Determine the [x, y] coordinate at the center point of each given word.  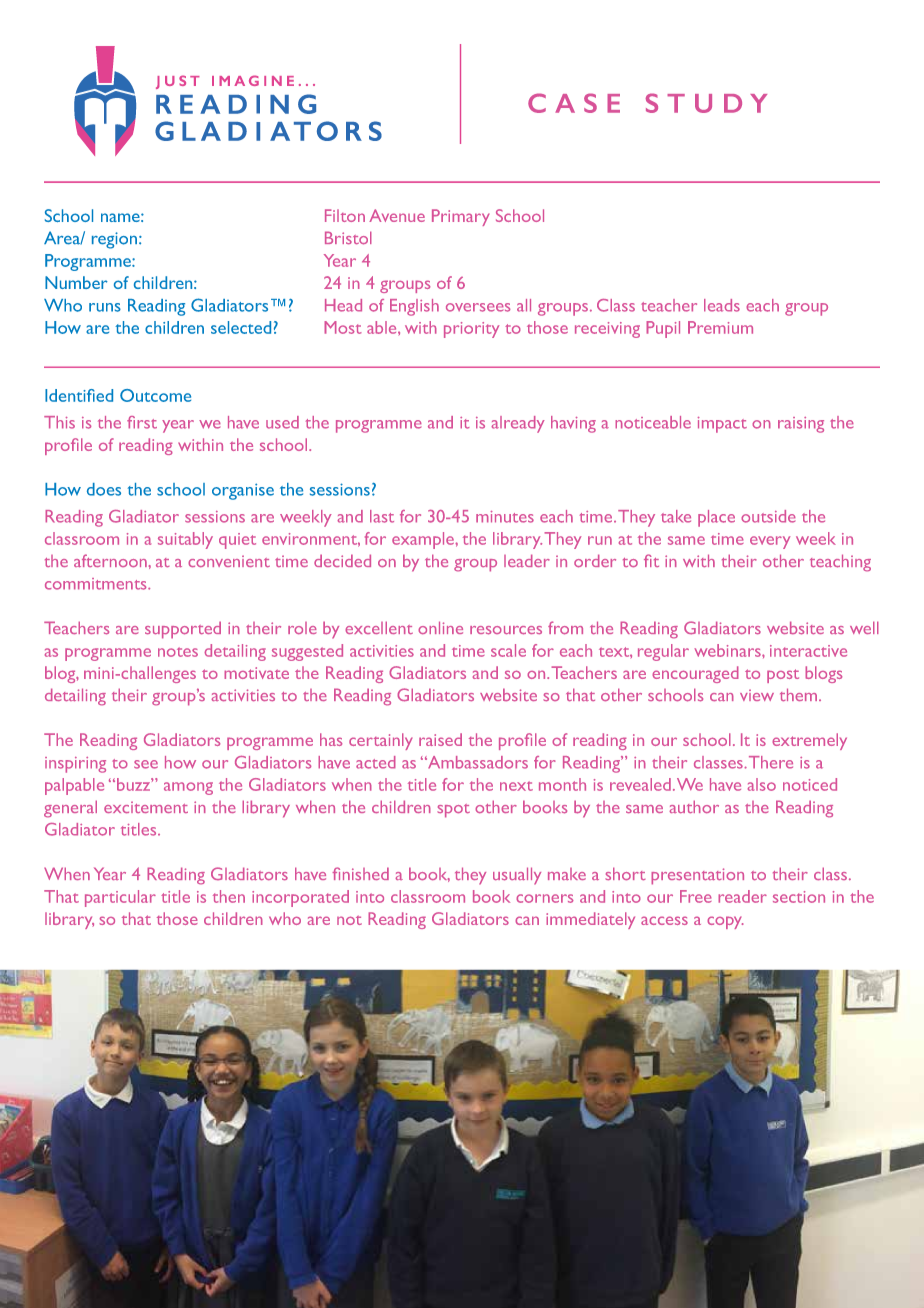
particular [120, 898]
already [518, 424]
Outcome [155, 395]
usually [517, 876]
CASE [574, 103]
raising [801, 425]
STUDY [706, 103]
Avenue [397, 215]
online [440, 627]
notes [178, 652]
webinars [728, 650]
